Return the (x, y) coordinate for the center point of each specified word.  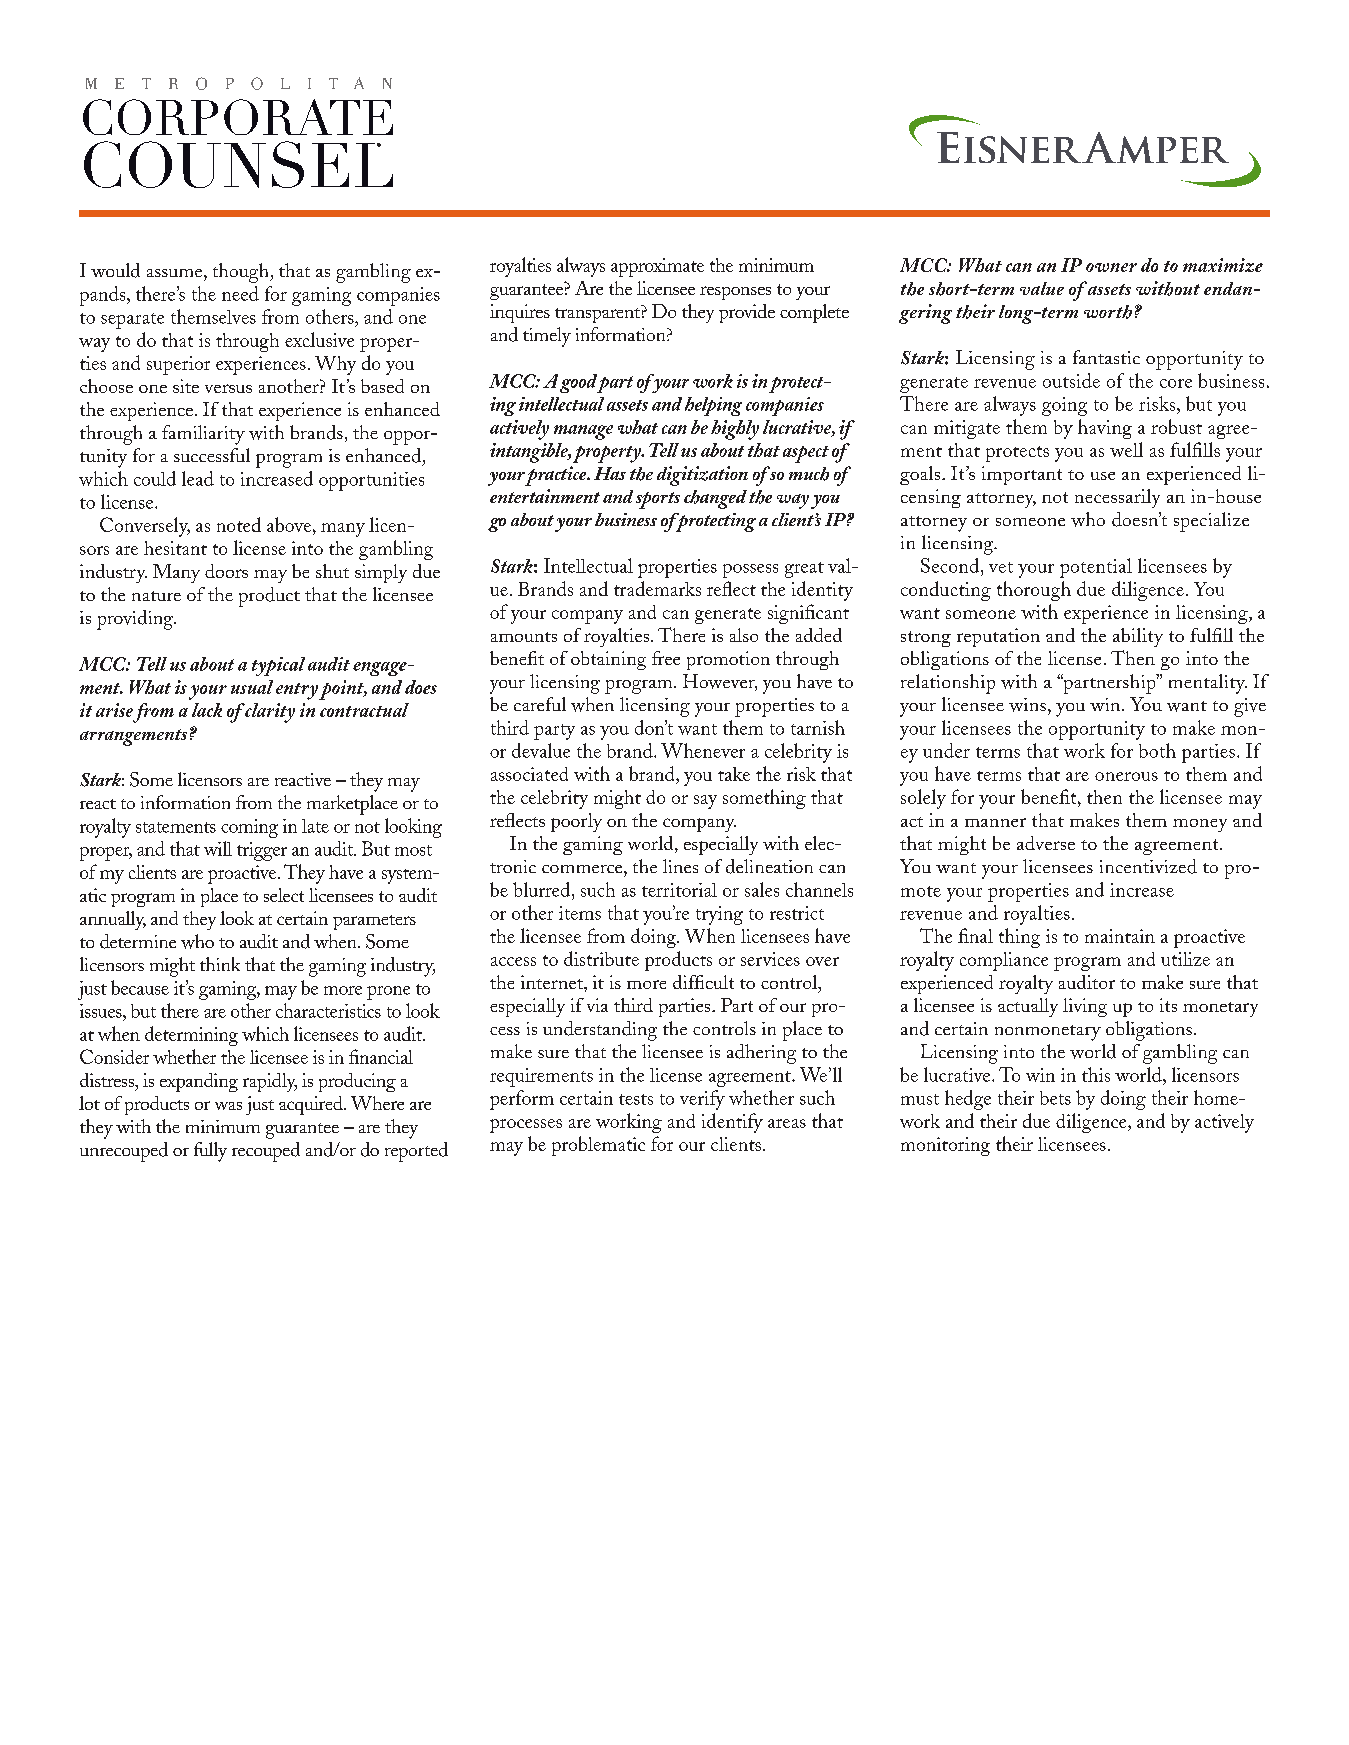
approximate (657, 267)
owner (1111, 267)
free (666, 658)
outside (1071, 380)
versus (228, 388)
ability (1138, 637)
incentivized (1148, 866)
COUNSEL (238, 164)
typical (278, 666)
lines (680, 866)
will (218, 848)
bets (1055, 1098)
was (228, 1106)
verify (702, 1100)
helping (713, 406)
